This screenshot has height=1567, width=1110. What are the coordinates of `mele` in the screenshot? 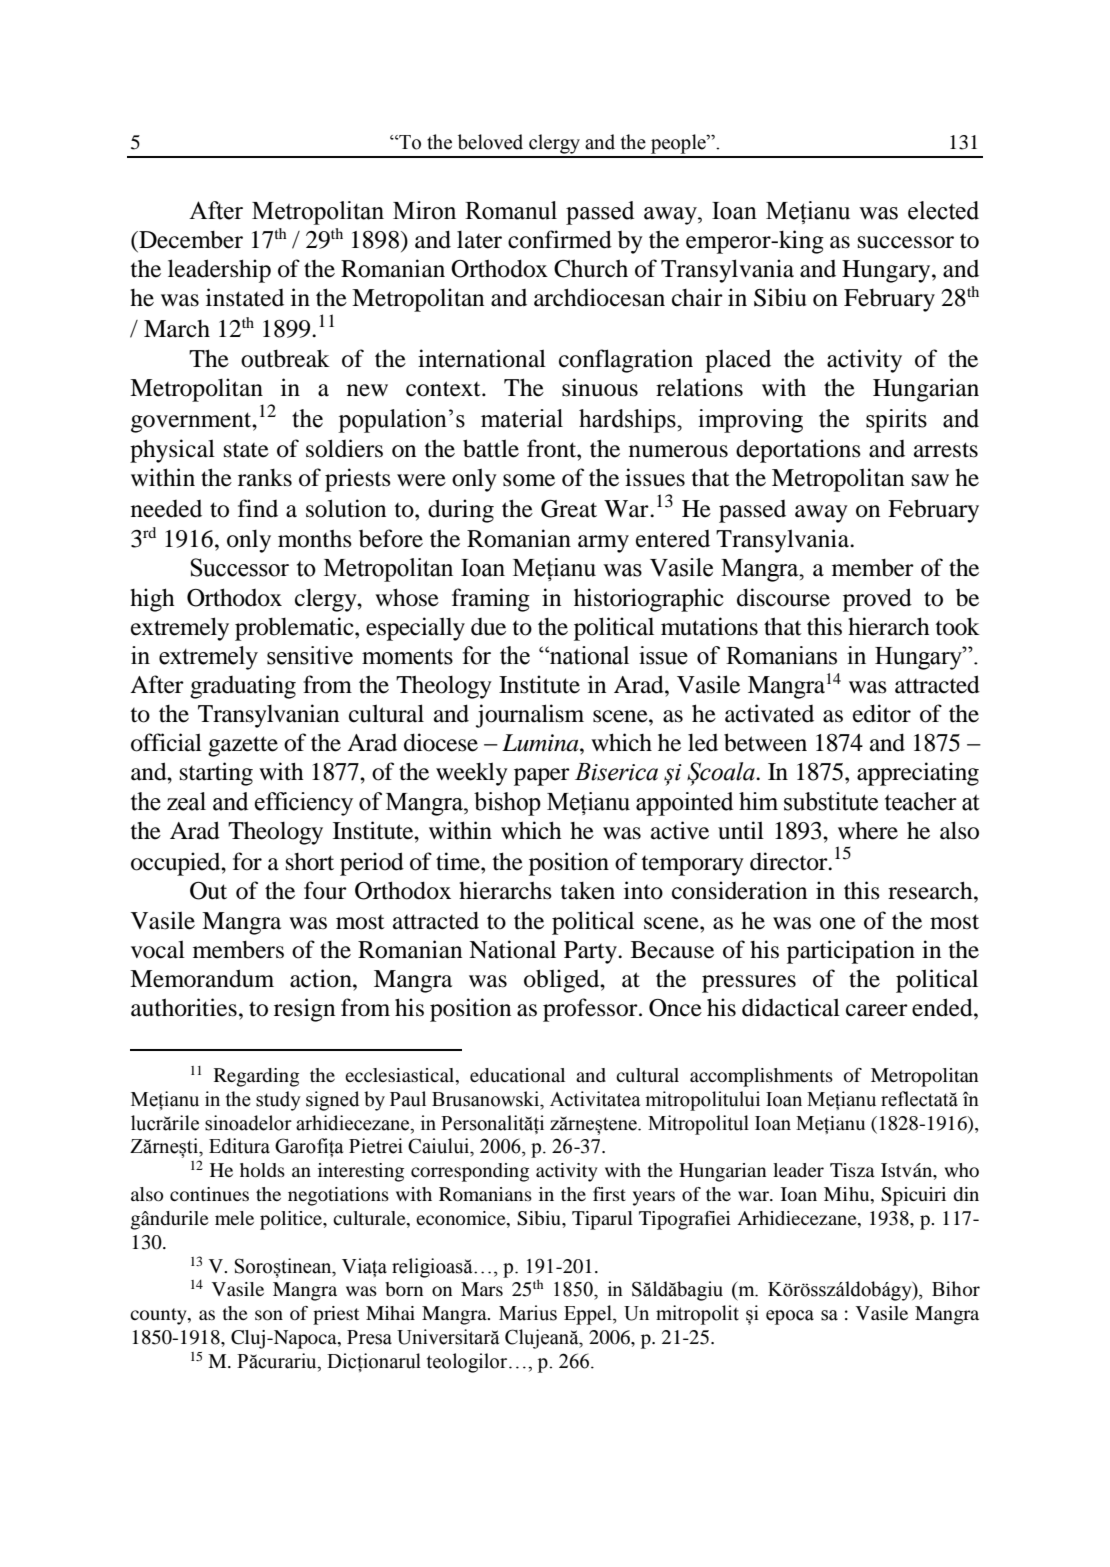 It's located at (234, 1218).
